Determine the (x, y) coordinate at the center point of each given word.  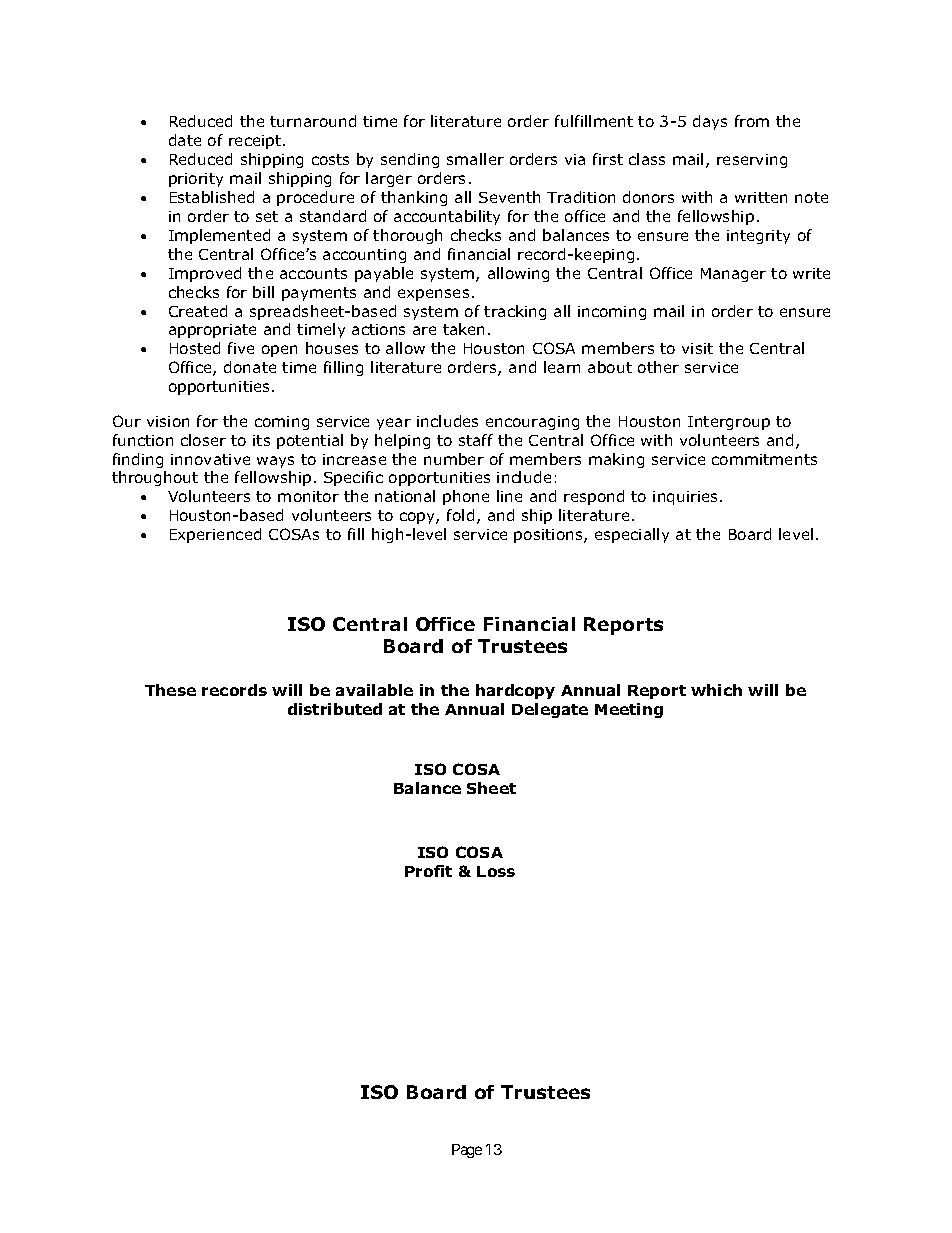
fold (460, 515)
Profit (428, 871)
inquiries (687, 498)
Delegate (550, 710)
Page (467, 1151)
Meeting (629, 710)
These (170, 690)
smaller (475, 159)
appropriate (212, 331)
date (185, 140)
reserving (752, 161)
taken (463, 329)
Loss (496, 871)
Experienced (215, 535)
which (716, 690)
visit (697, 348)
